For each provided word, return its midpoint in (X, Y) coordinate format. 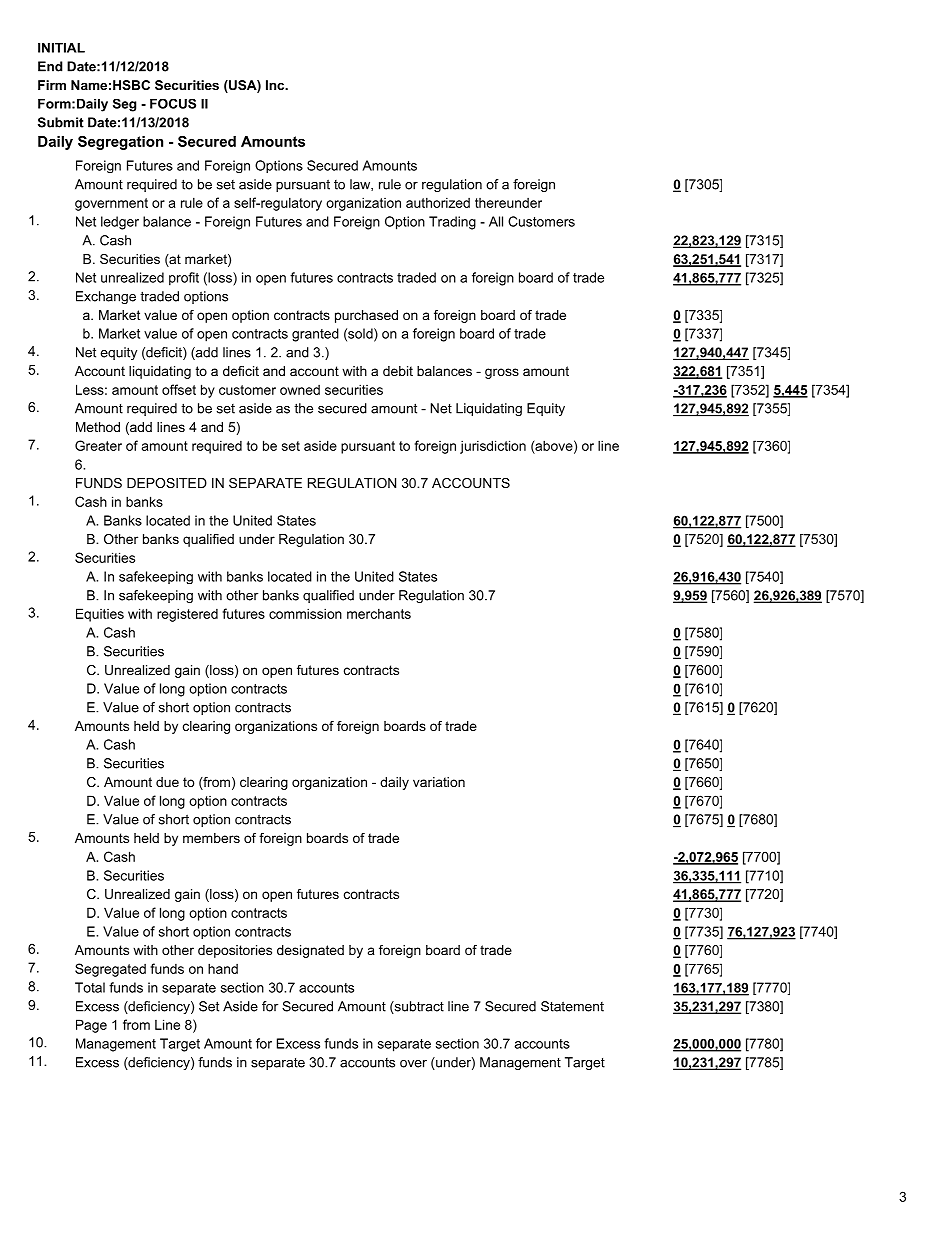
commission (305, 613)
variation (439, 782)
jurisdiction (493, 447)
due (167, 782)
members (211, 838)
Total (90, 987)
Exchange (106, 297)
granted (315, 335)
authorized (438, 202)
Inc (276, 85)
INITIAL (61, 48)
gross (502, 373)
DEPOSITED (167, 483)
